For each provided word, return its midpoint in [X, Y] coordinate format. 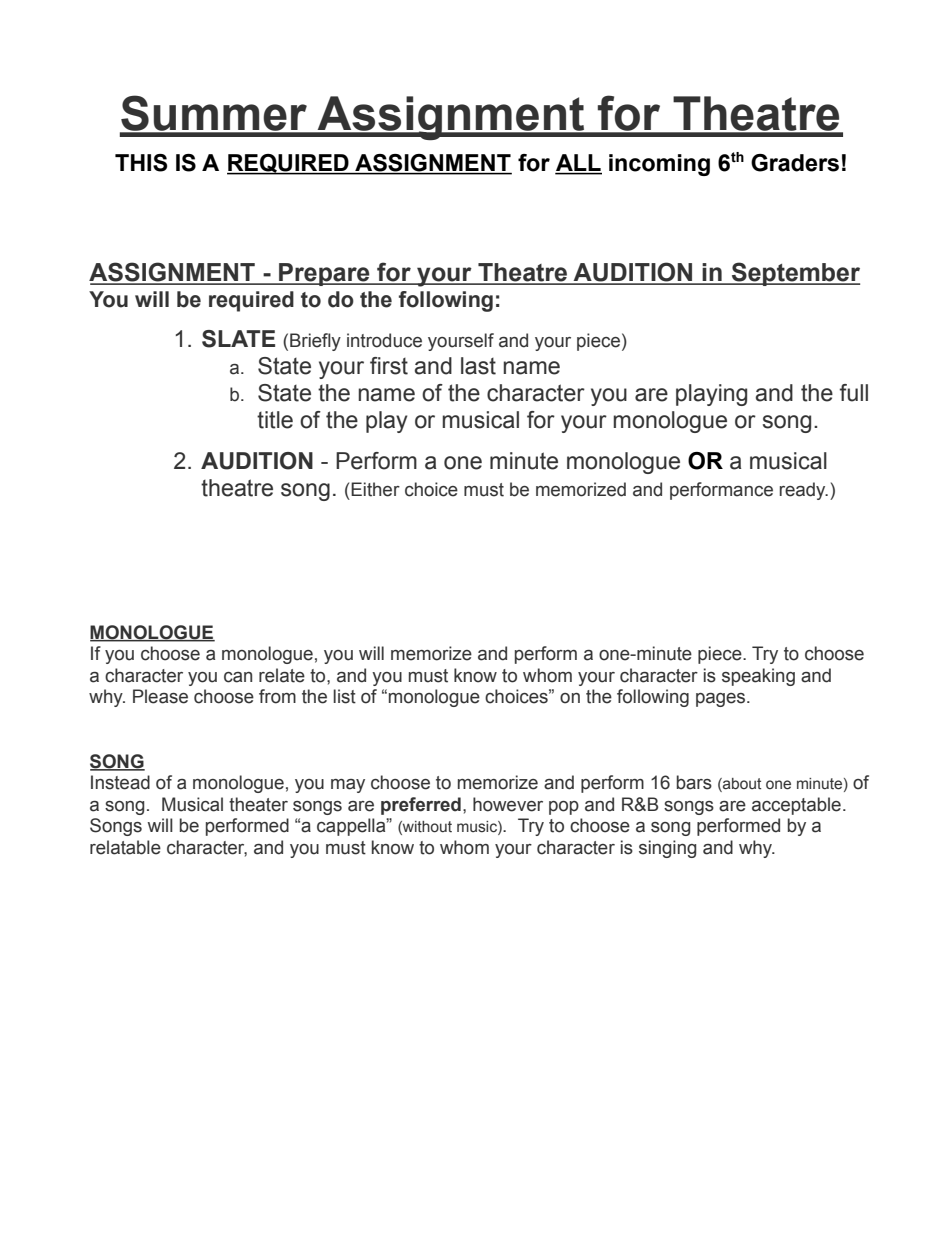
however [508, 804]
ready [804, 491]
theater [258, 804]
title [275, 420]
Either [375, 489]
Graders [795, 163]
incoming [659, 165]
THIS [141, 163]
